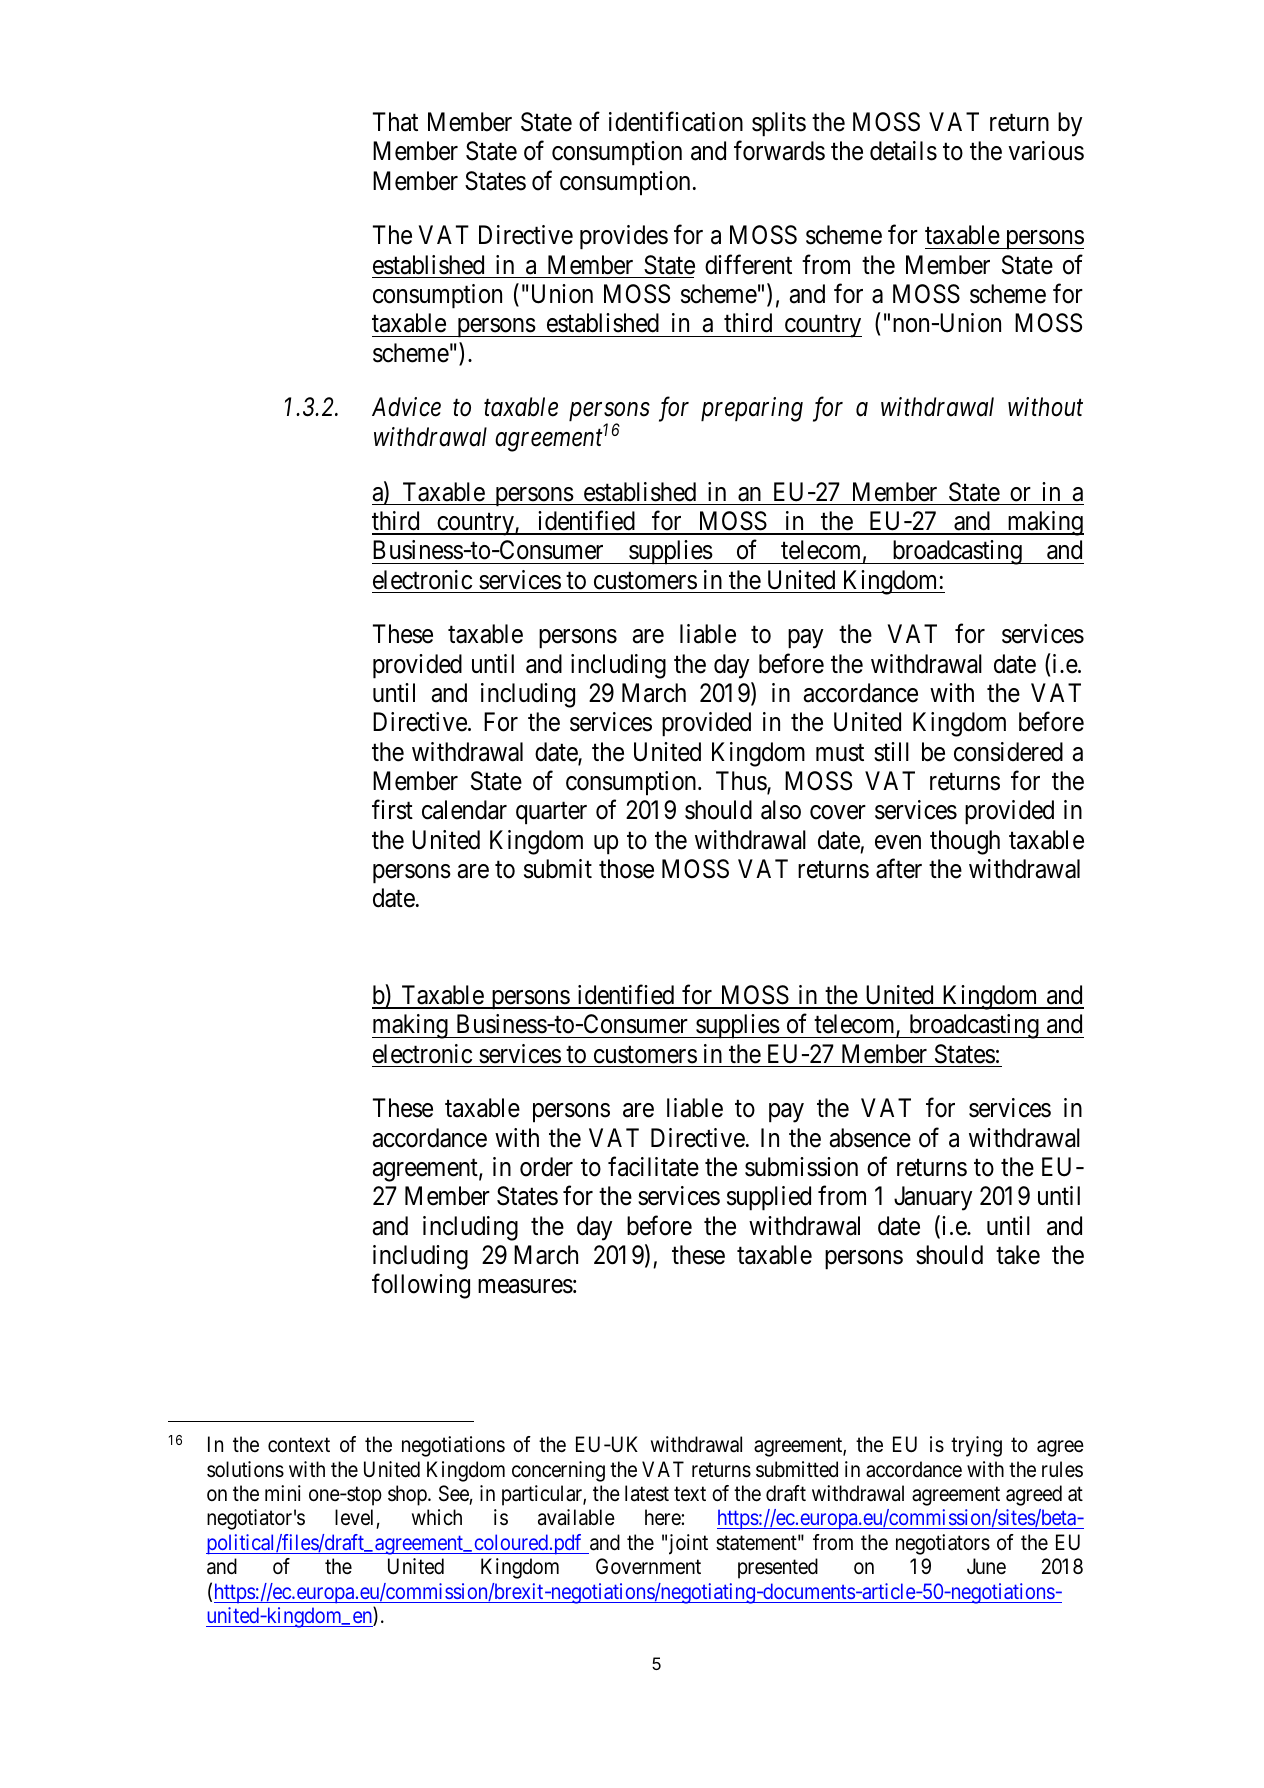 Image resolution: width=1264 pixels, height=1788 pixels. I want to click on mini, so click(283, 1493).
